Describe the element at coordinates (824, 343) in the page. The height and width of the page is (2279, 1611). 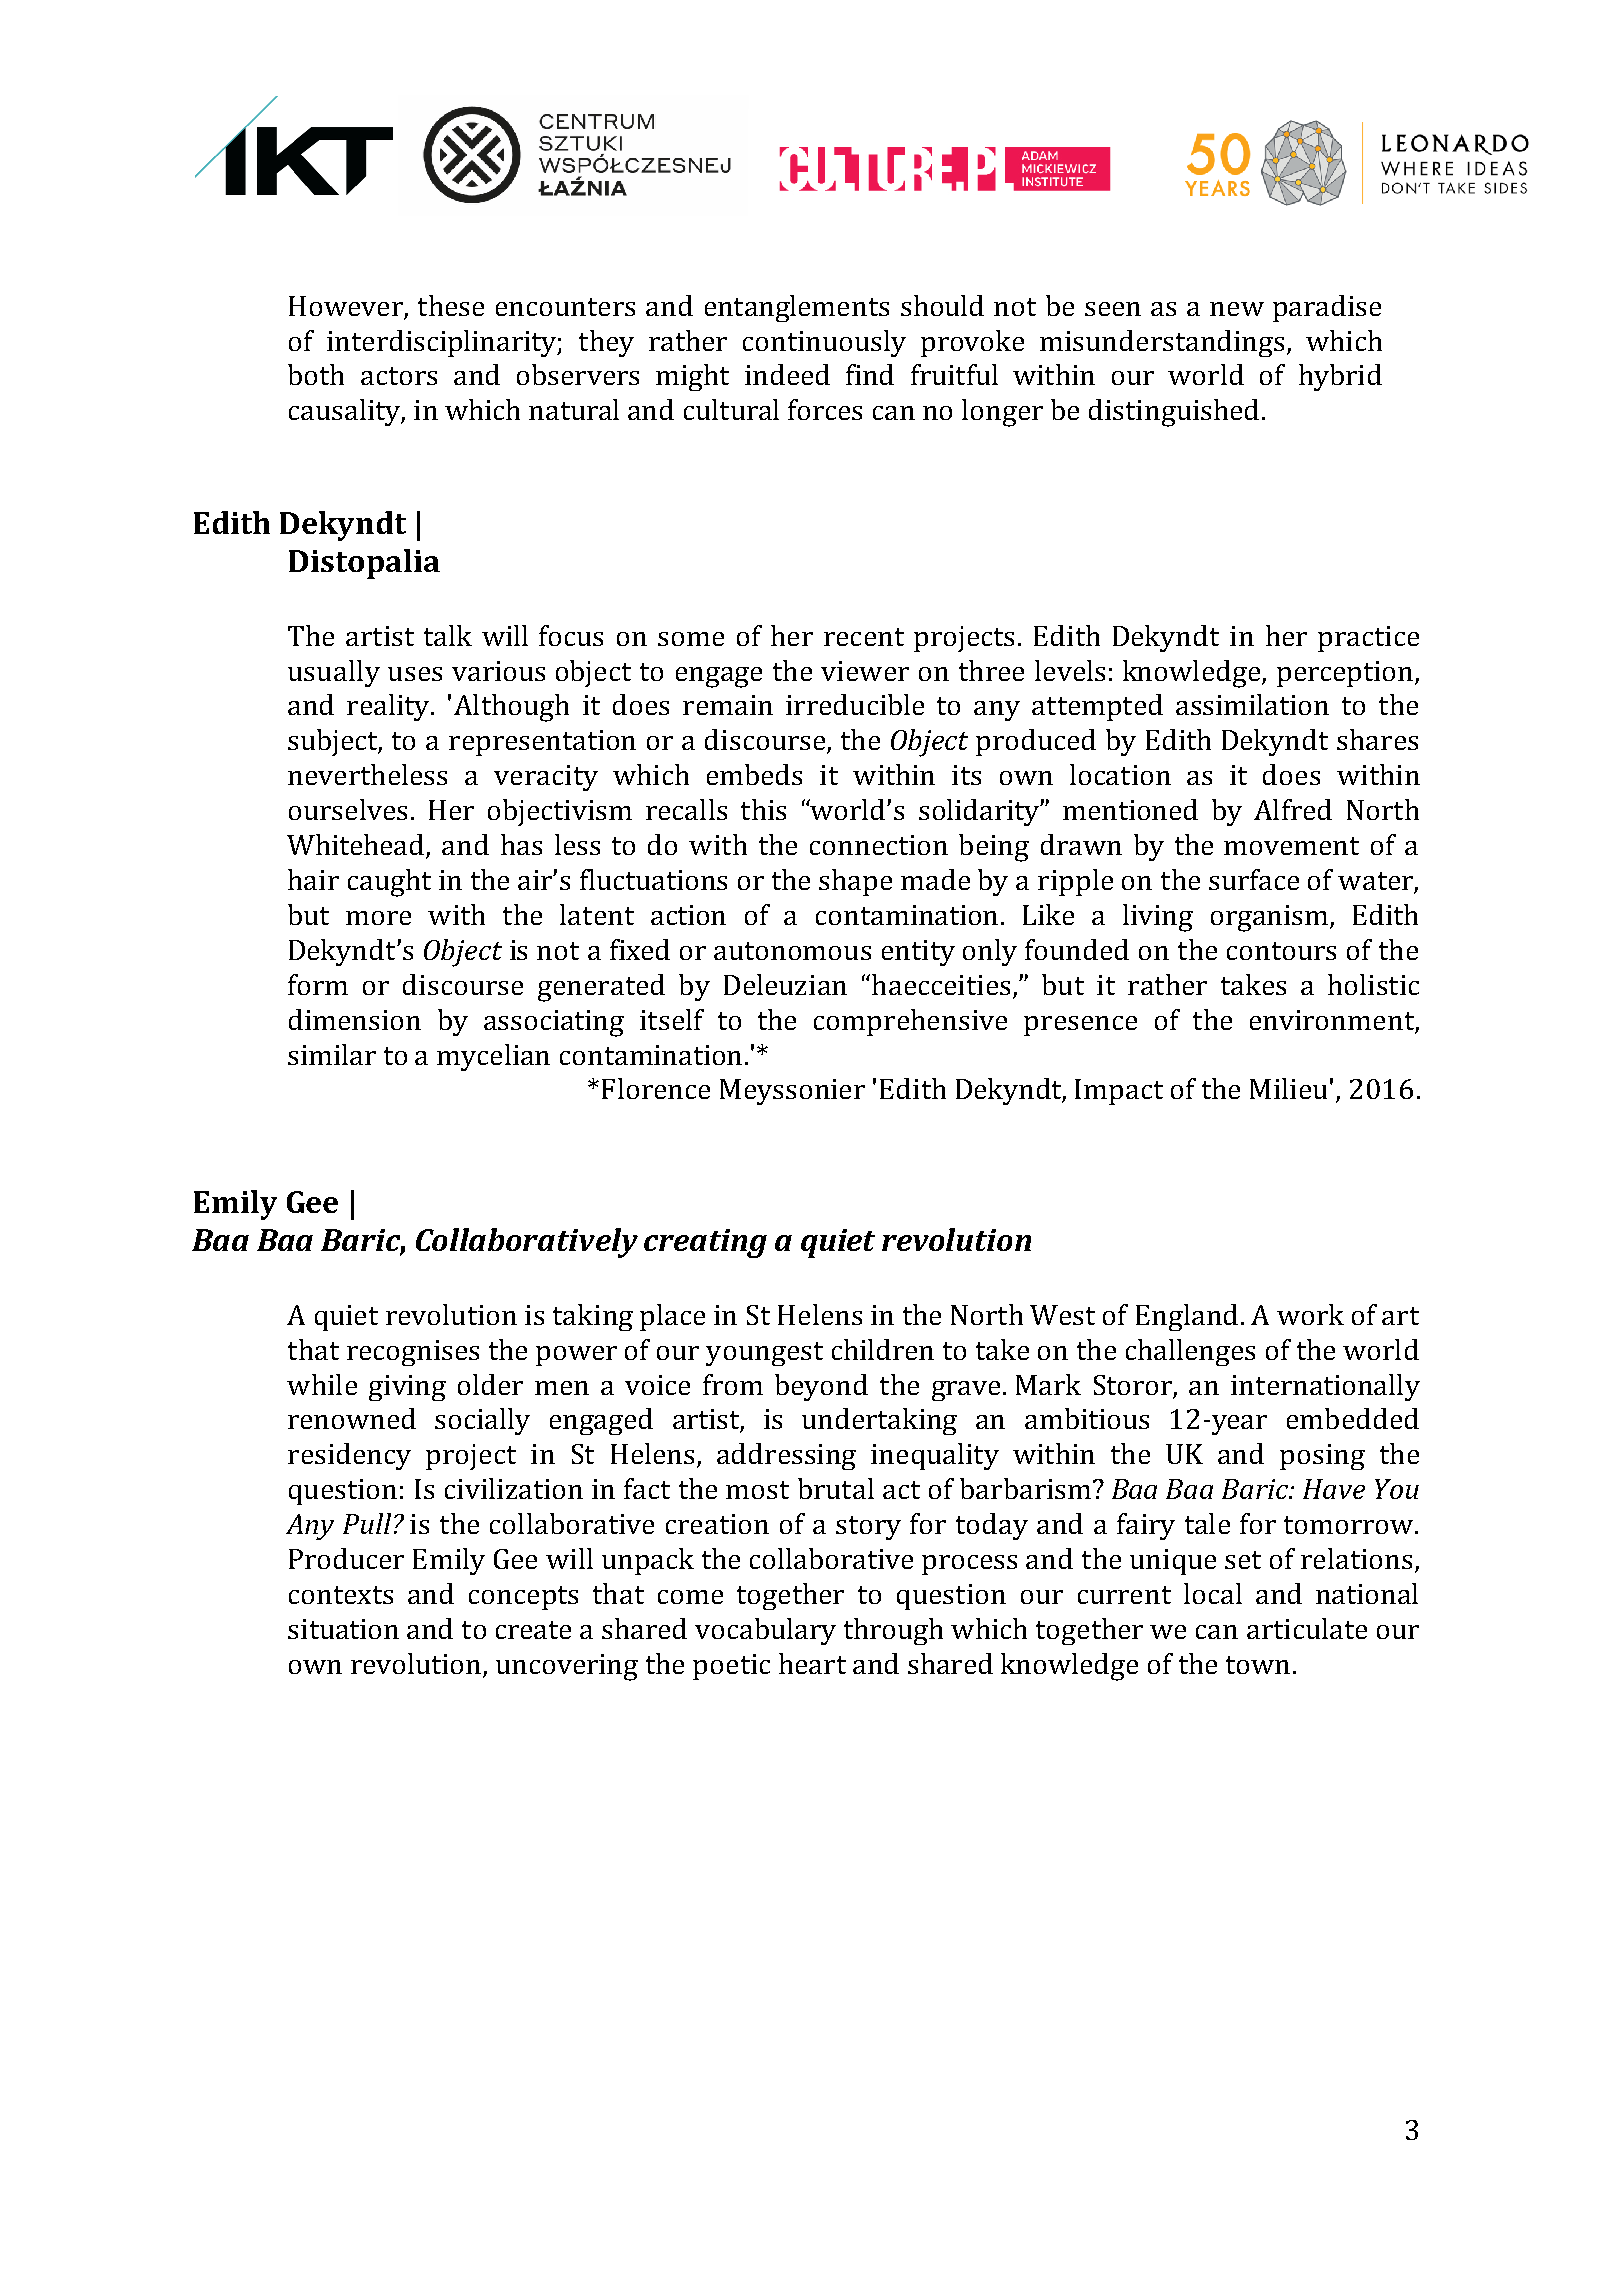
I see `continuously` at that location.
